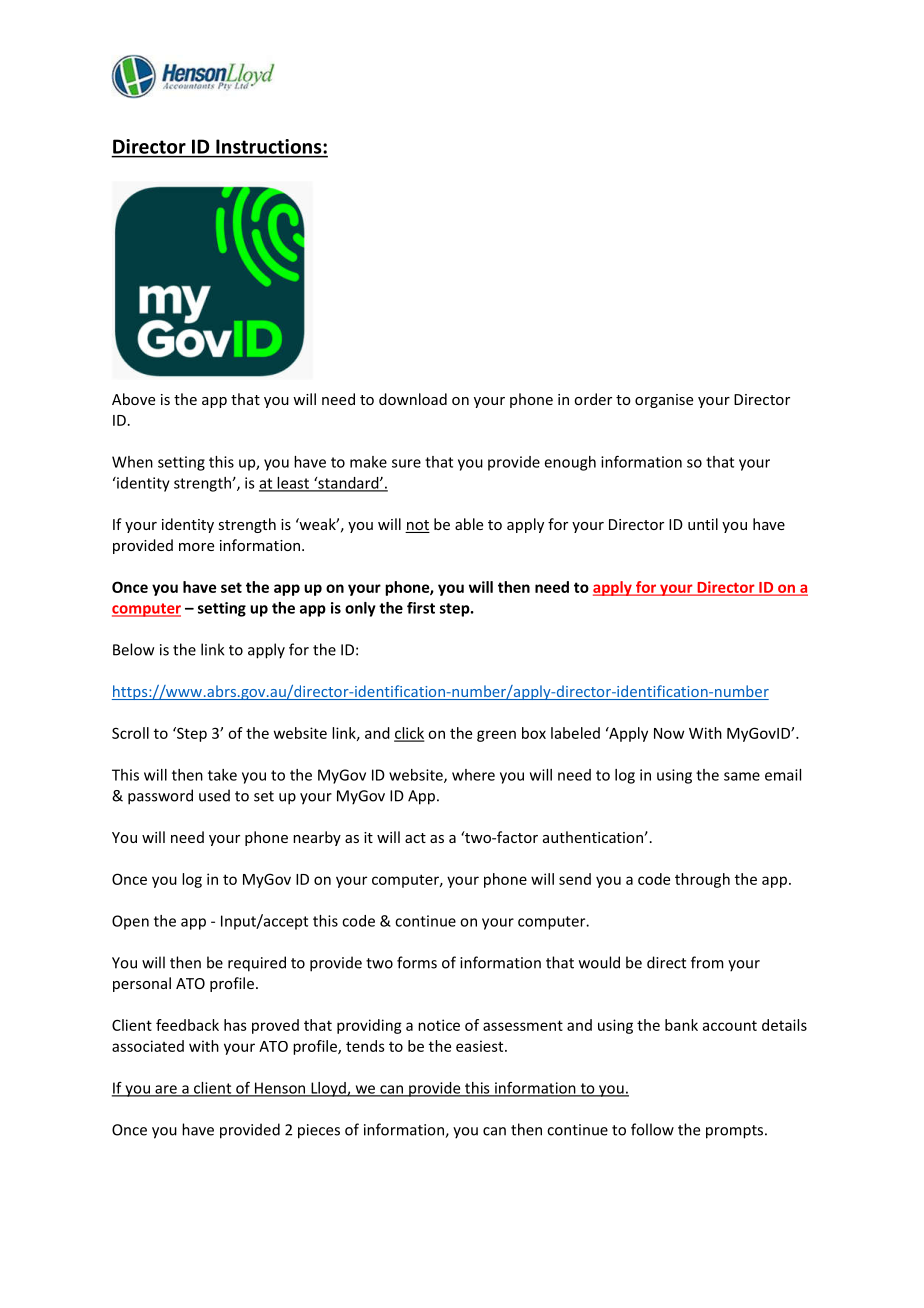  Describe the element at coordinates (669, 733) in the screenshot. I see `Now` at that location.
